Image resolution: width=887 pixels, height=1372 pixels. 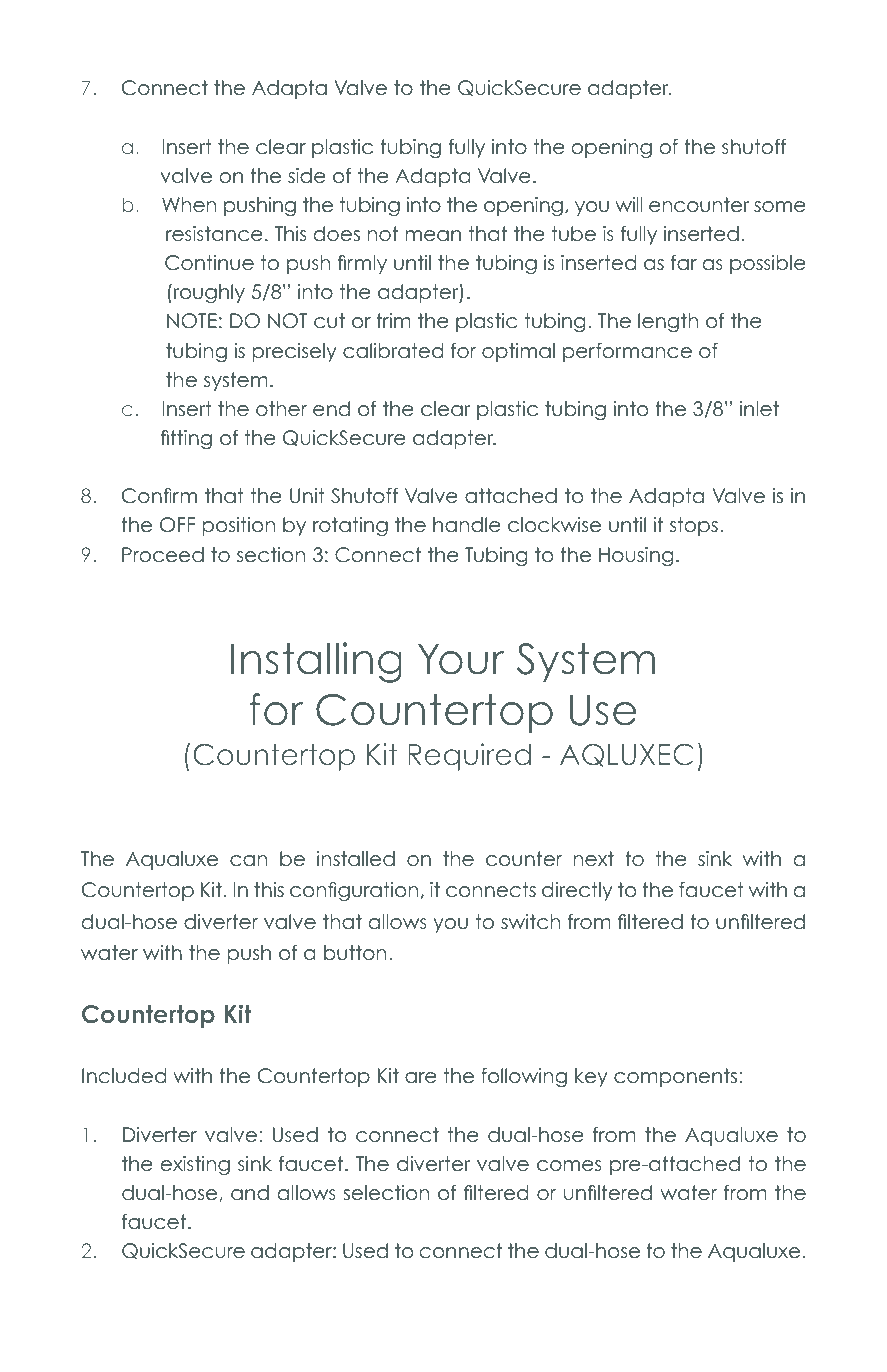 I want to click on can, so click(x=248, y=861).
